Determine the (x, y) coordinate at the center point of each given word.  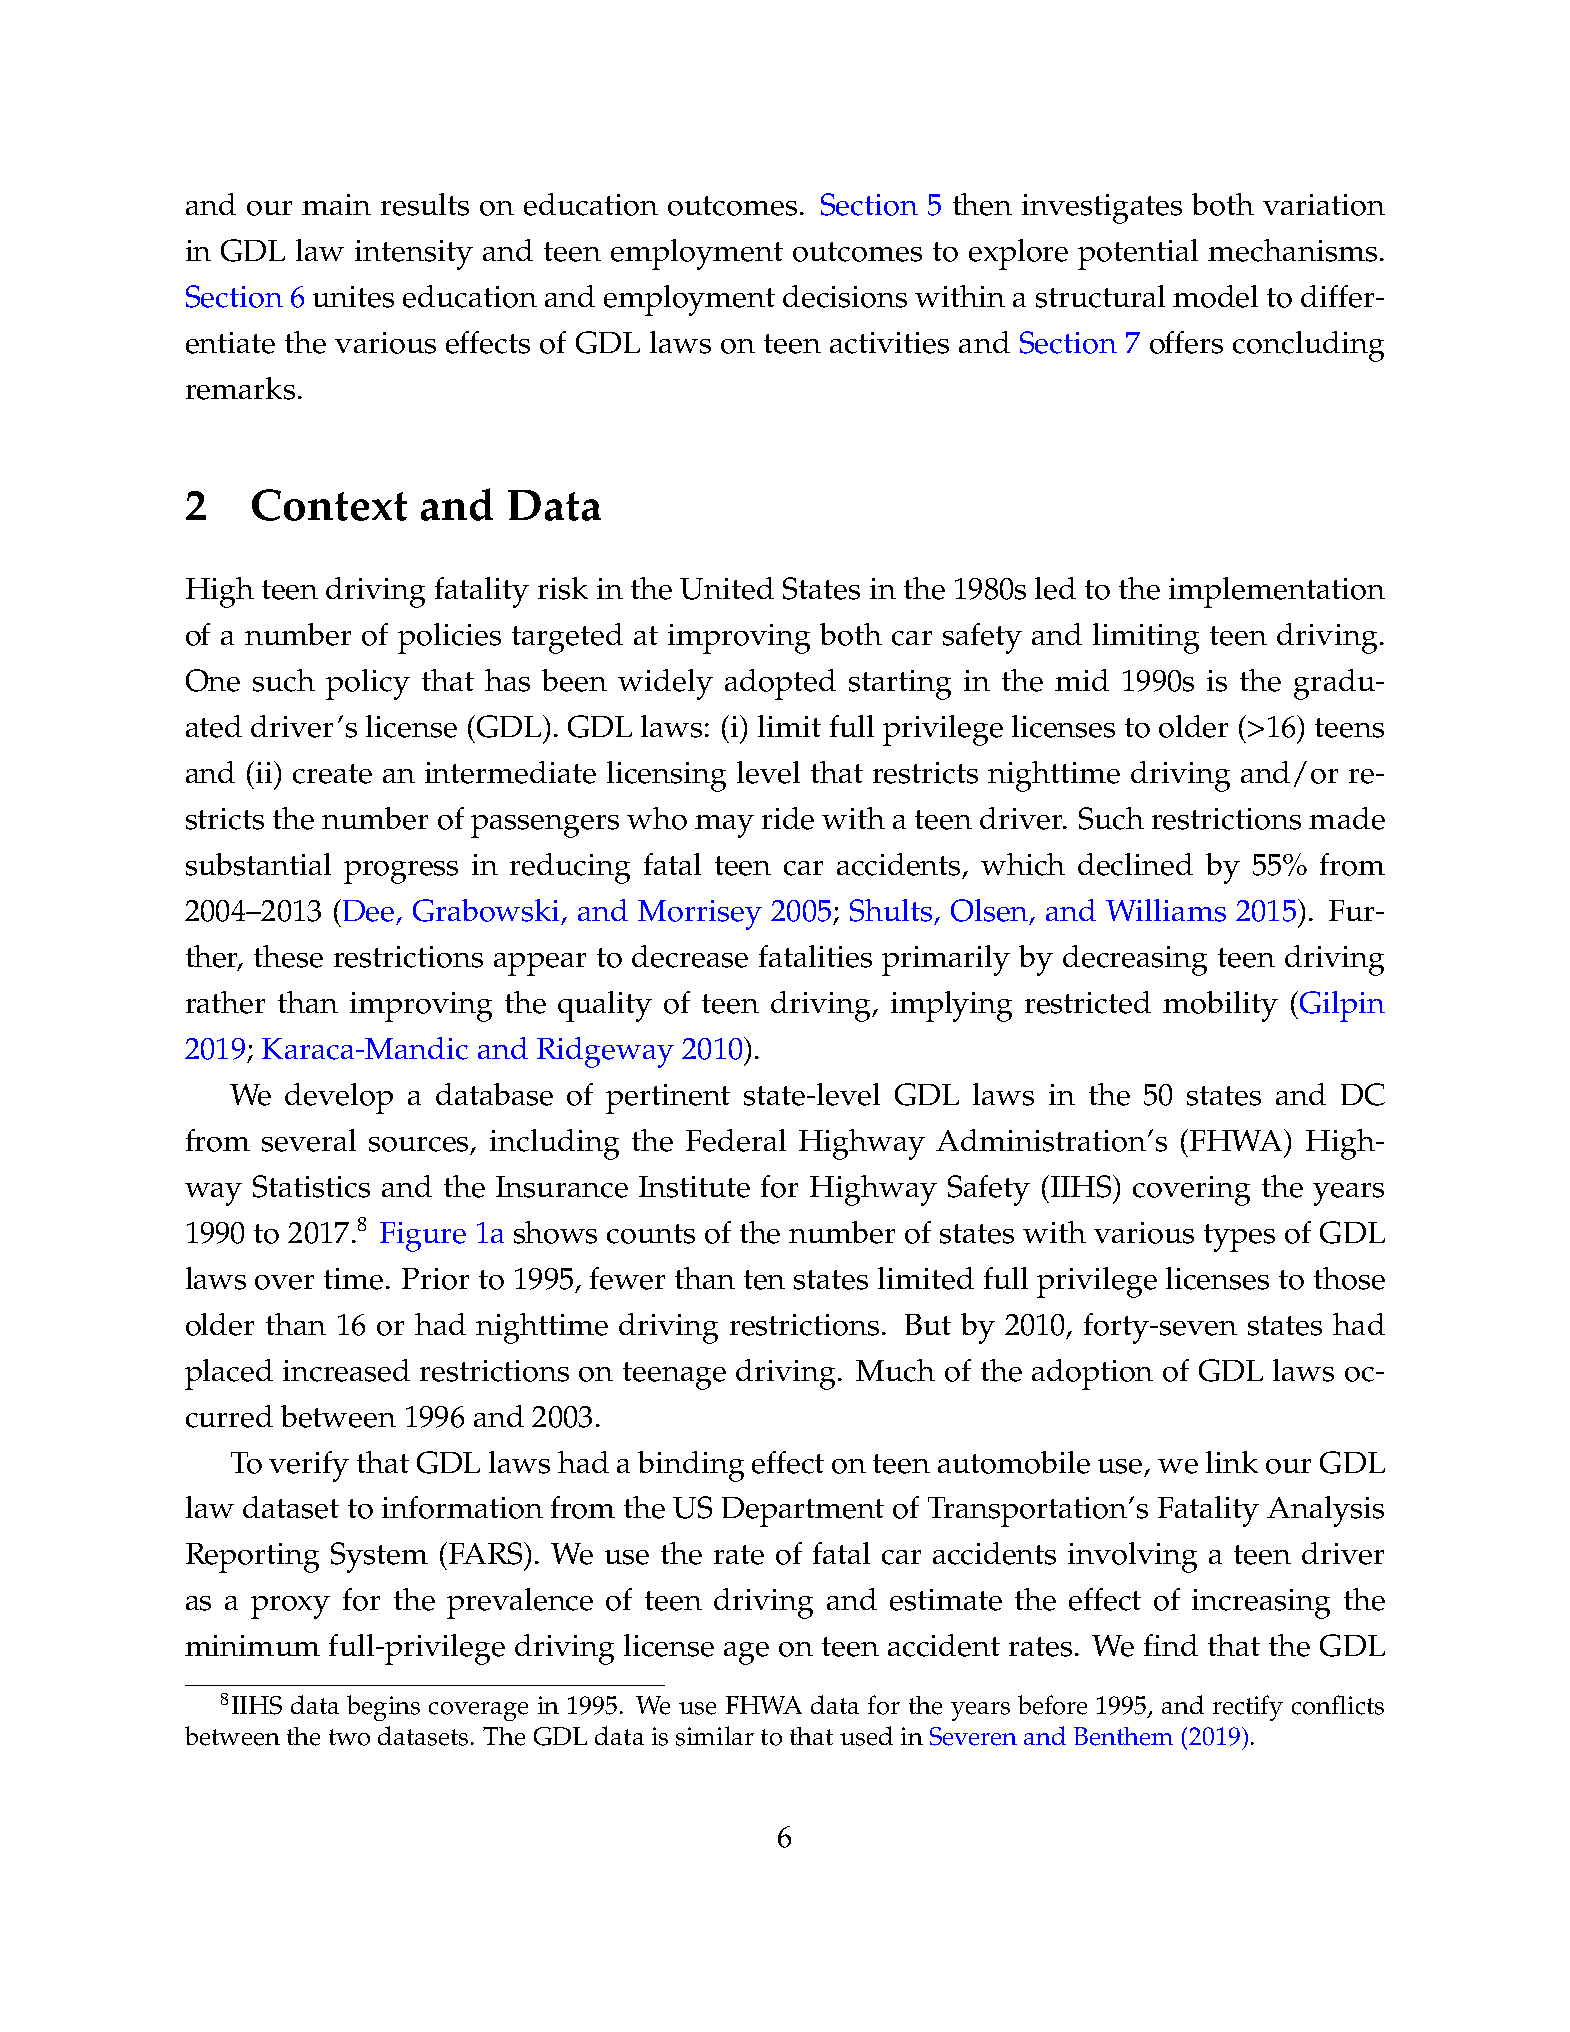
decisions (845, 296)
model (1215, 296)
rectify (1248, 1708)
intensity (414, 255)
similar (715, 1736)
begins (383, 1708)
